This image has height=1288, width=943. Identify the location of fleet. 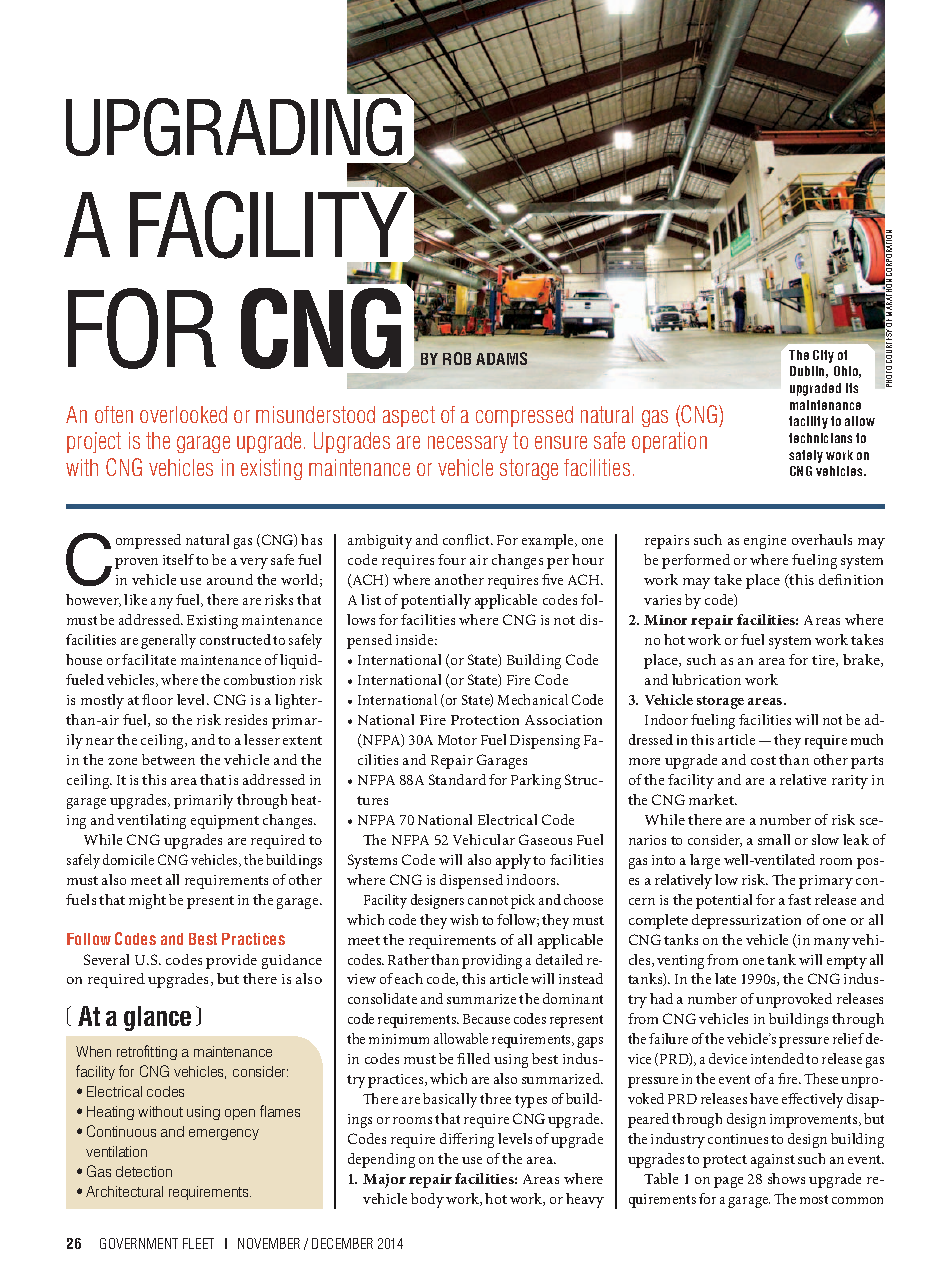
(198, 1243).
